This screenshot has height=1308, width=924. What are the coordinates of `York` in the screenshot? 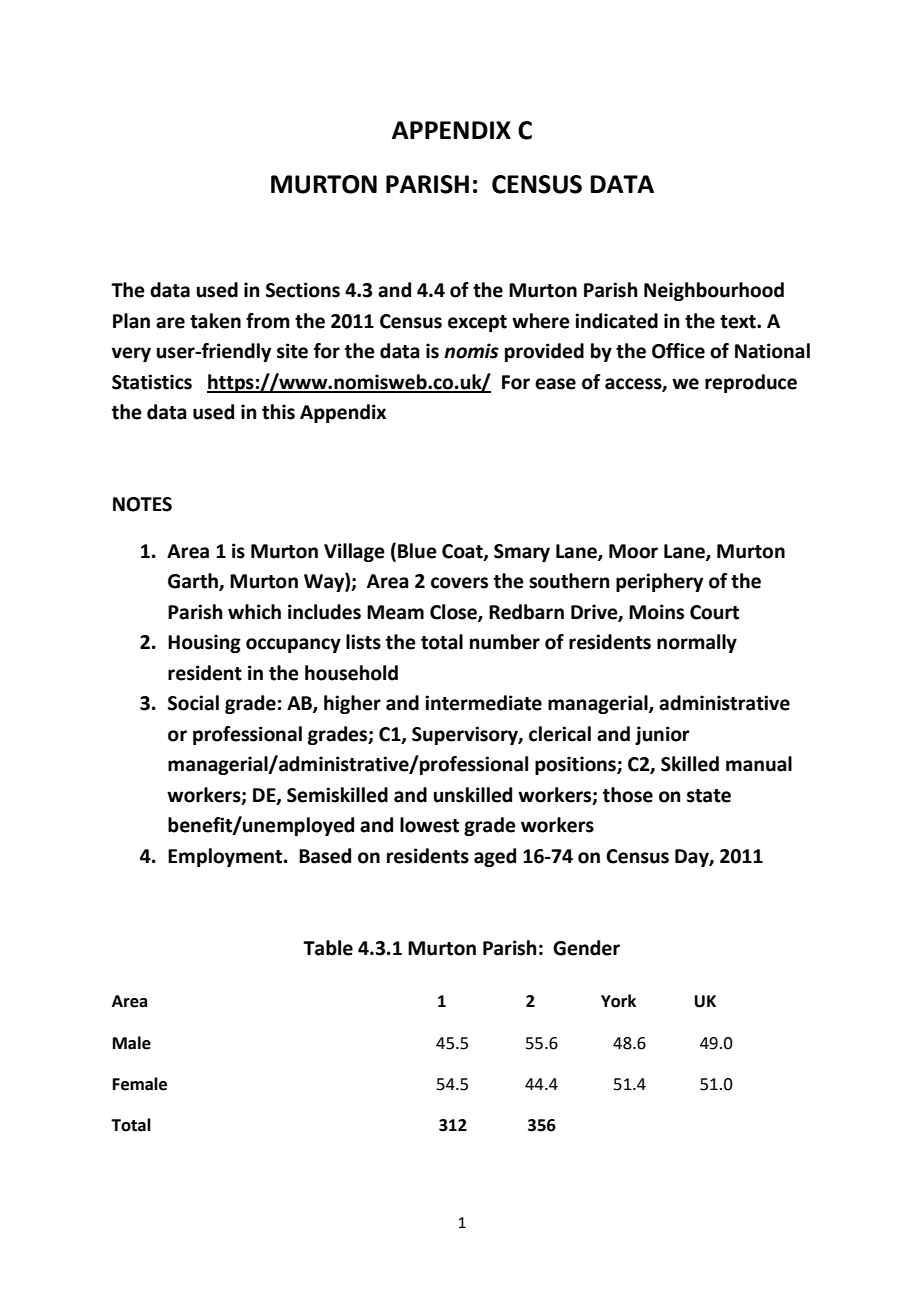 It's located at (618, 1001).
